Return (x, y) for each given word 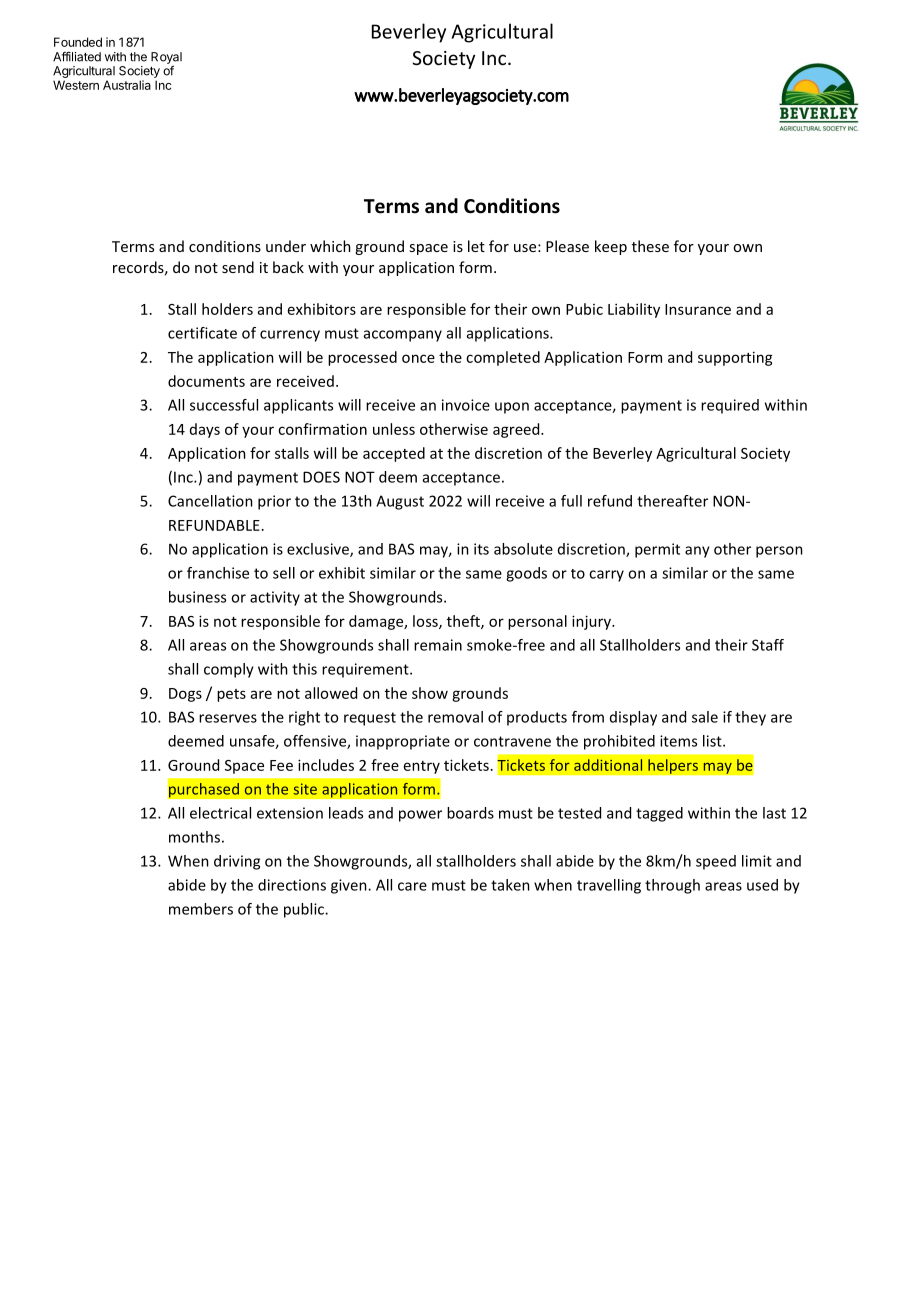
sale (705, 717)
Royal (166, 59)
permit (657, 550)
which (330, 246)
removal (455, 717)
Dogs (185, 695)
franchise (218, 573)
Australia (127, 85)
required (730, 406)
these (650, 246)
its (481, 549)
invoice (466, 405)
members (201, 909)
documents (206, 381)
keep (611, 247)
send (238, 267)
